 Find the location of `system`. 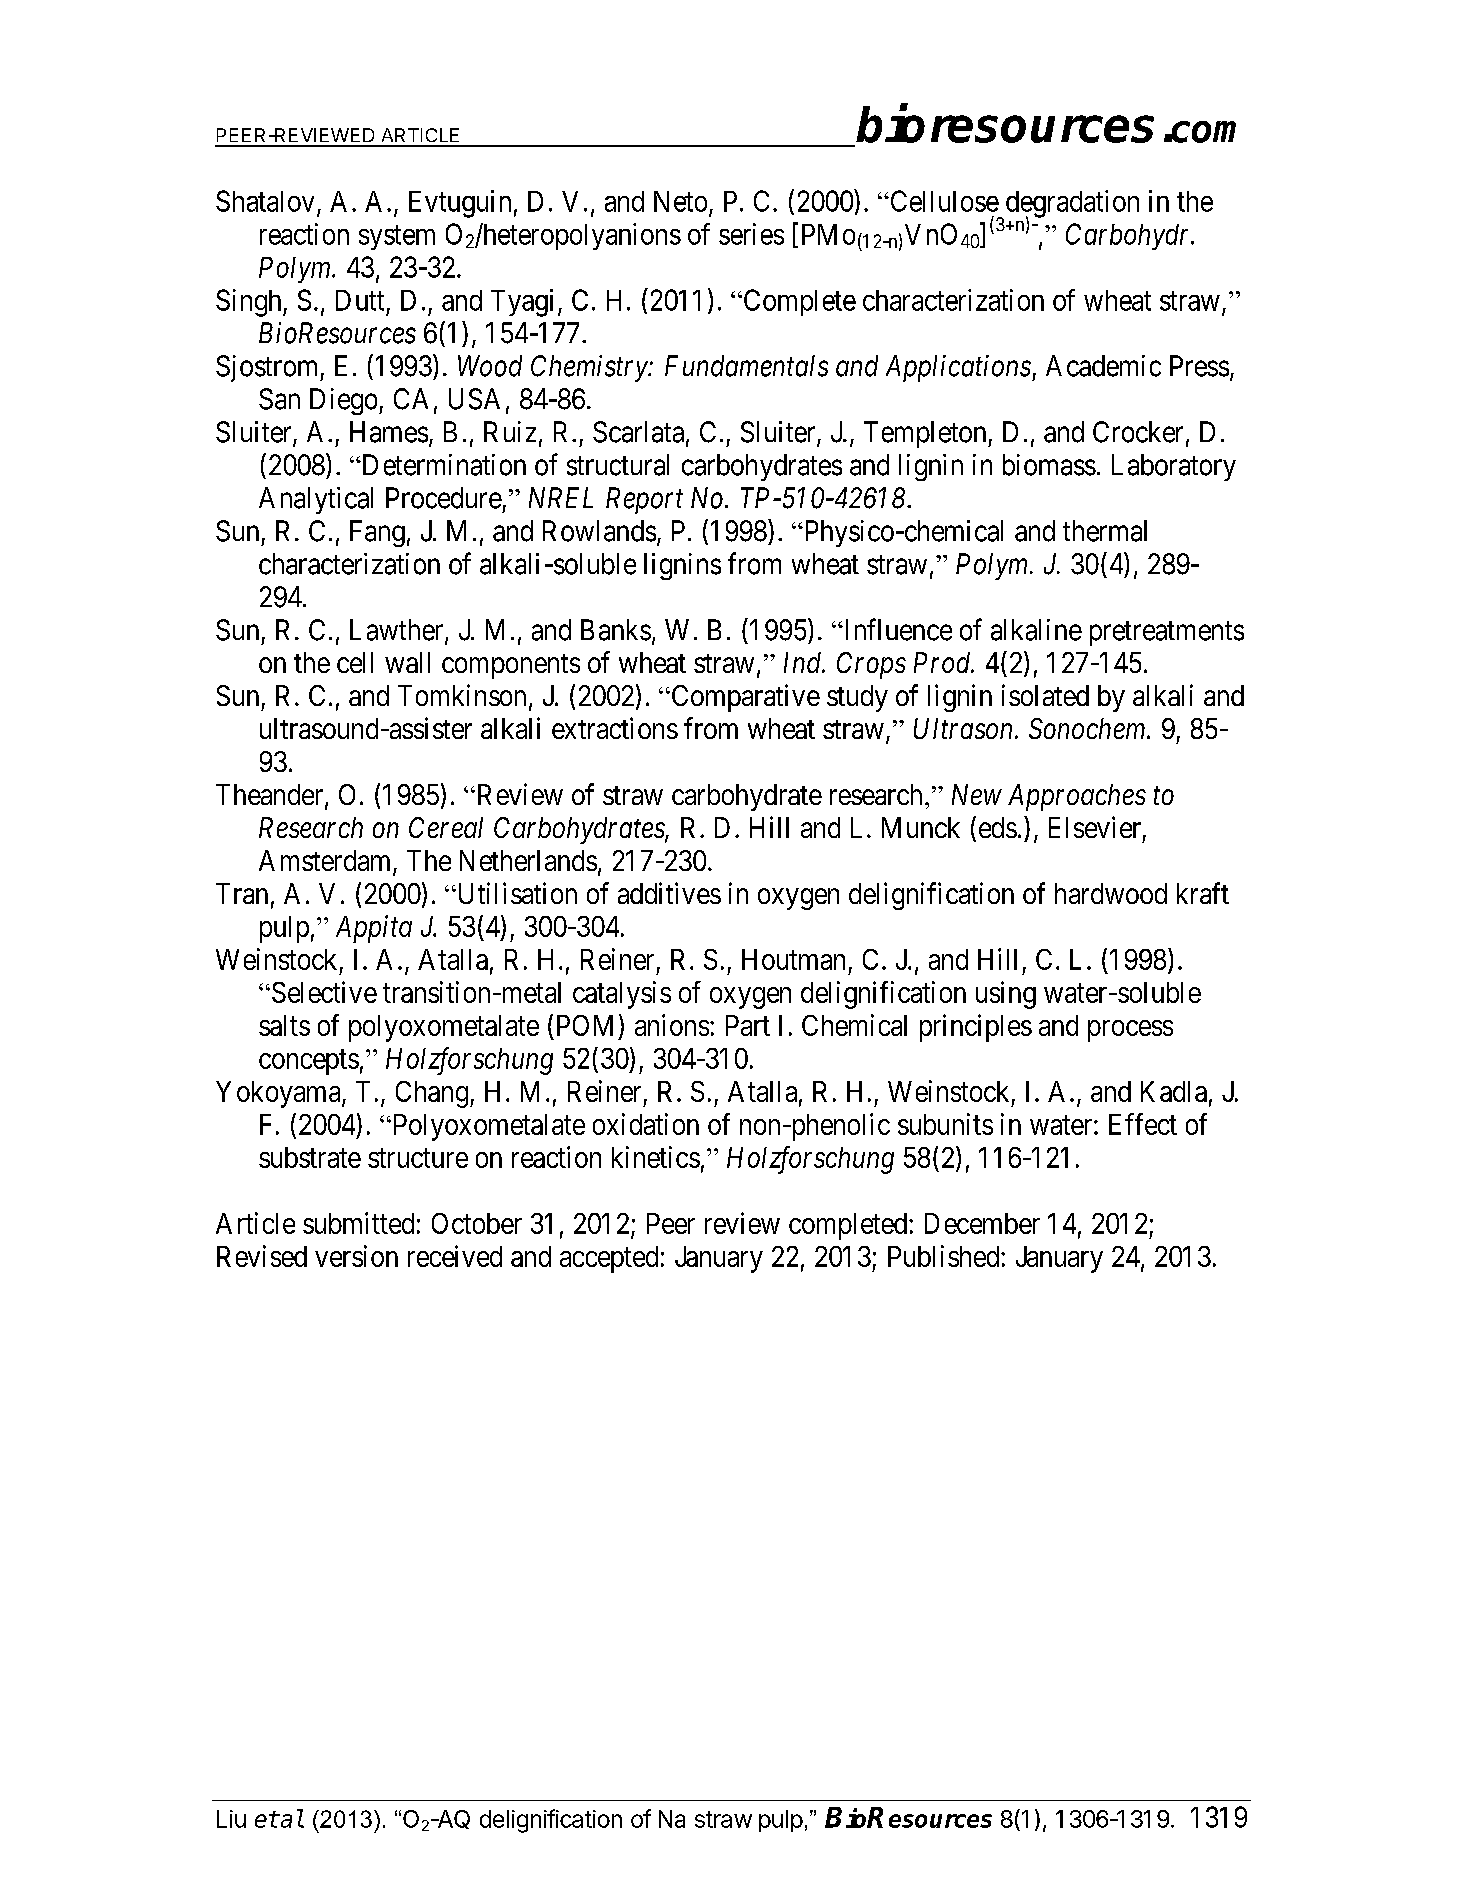

system is located at coordinates (397, 237).
